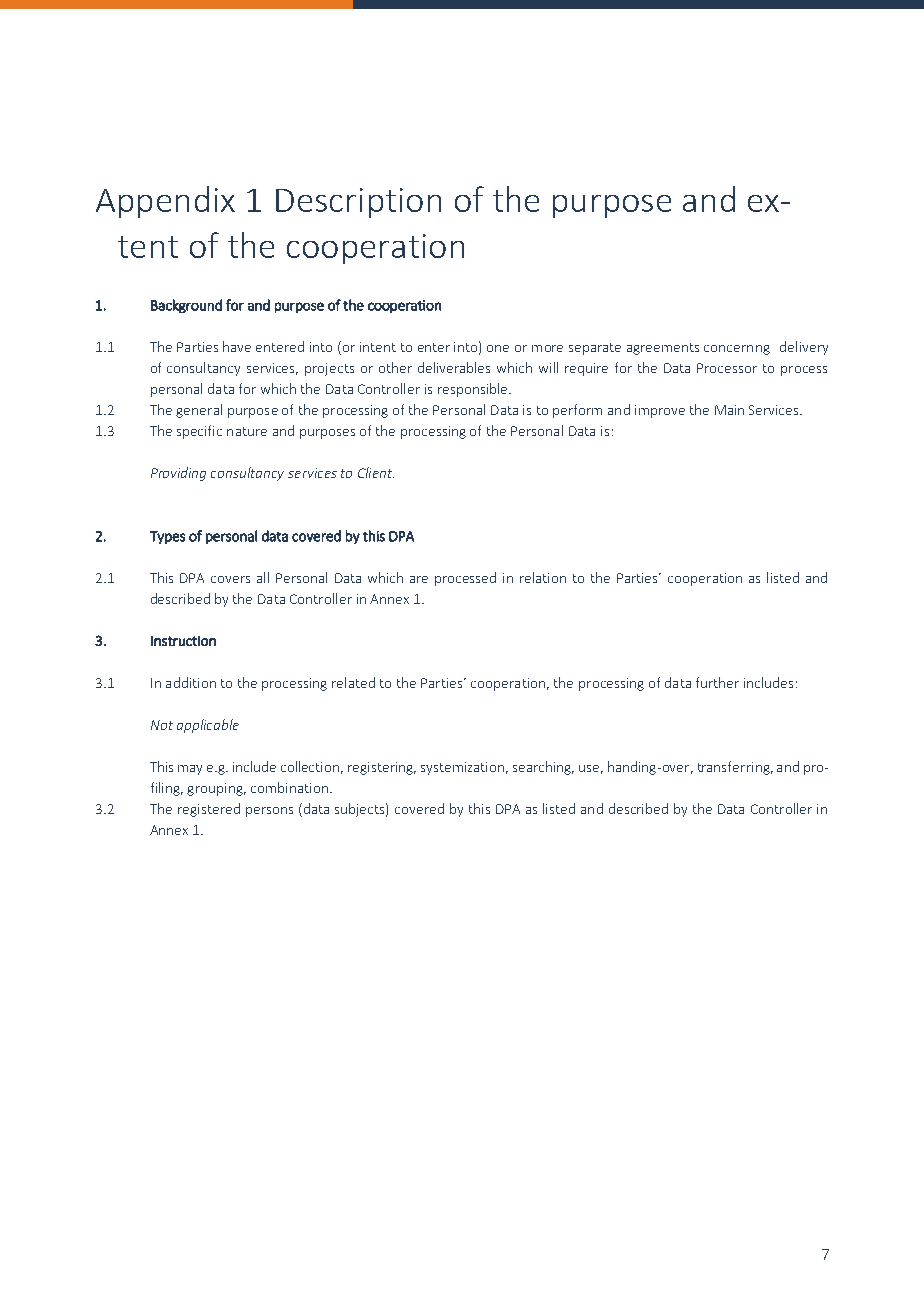 The height and width of the document is (1308, 924). What do you see at coordinates (165, 202) in the document?
I see `Appendix` at bounding box center [165, 202].
